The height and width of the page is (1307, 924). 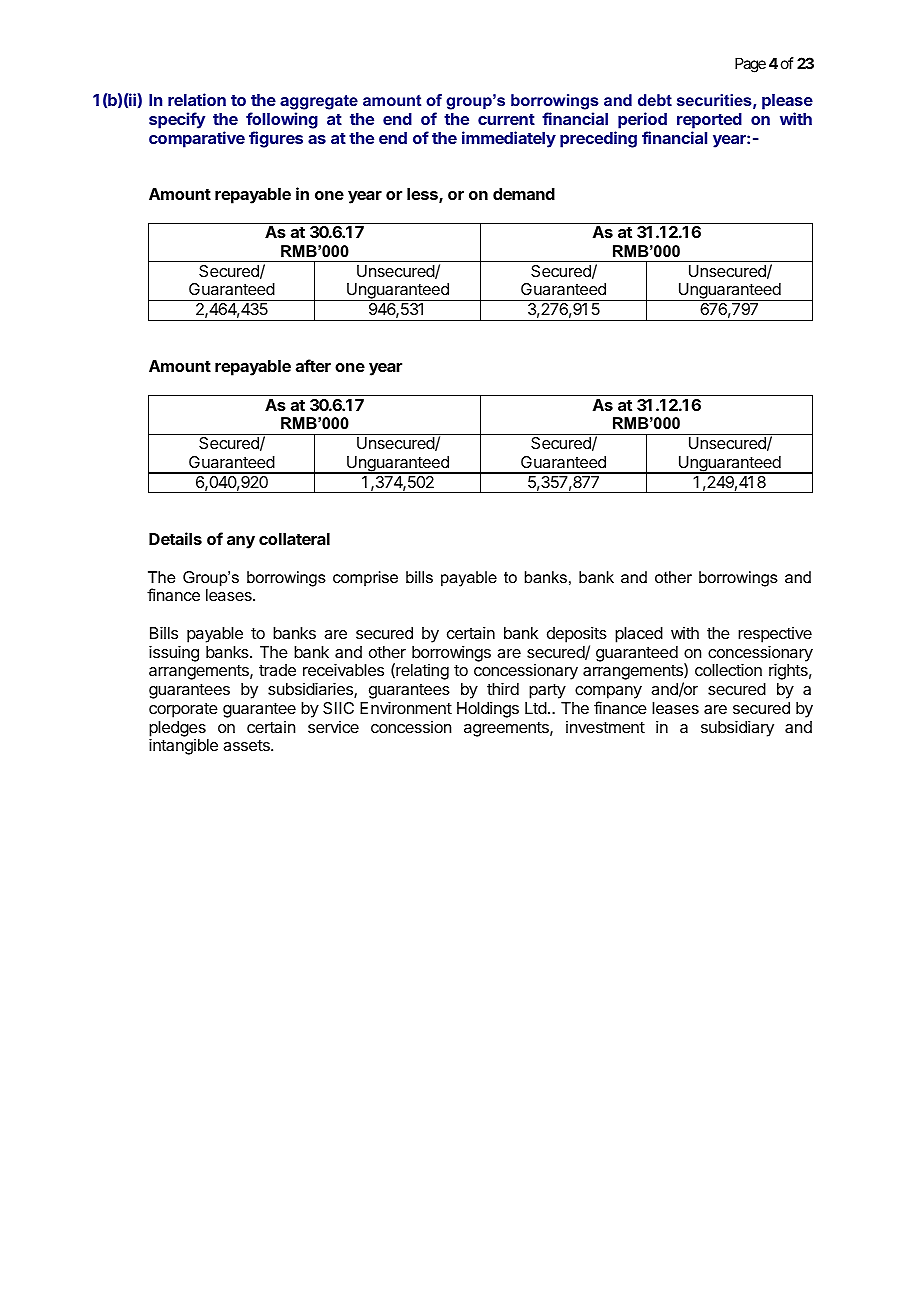 I want to click on assets, so click(x=247, y=745).
